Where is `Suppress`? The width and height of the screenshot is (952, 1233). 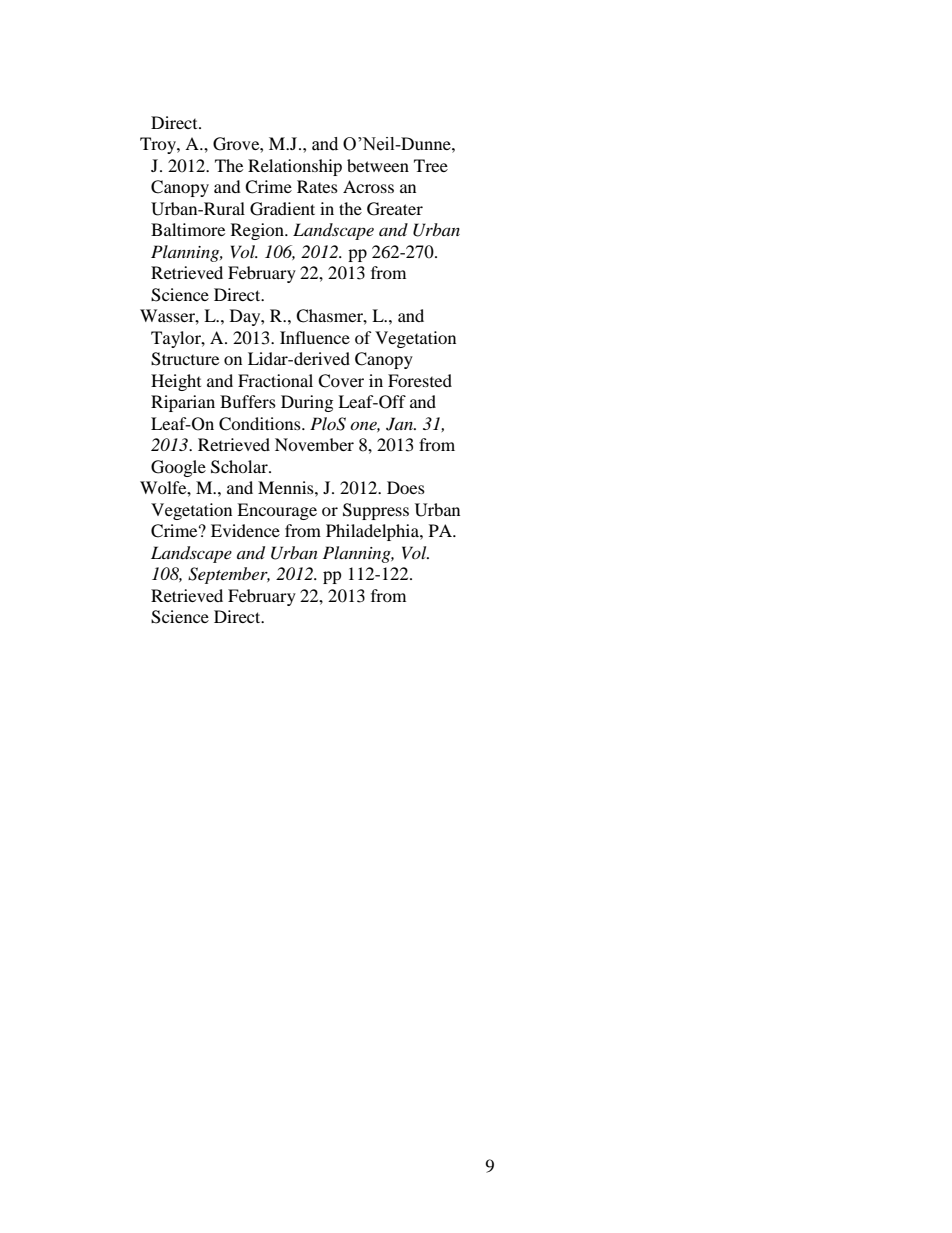 Suppress is located at coordinates (376, 511).
